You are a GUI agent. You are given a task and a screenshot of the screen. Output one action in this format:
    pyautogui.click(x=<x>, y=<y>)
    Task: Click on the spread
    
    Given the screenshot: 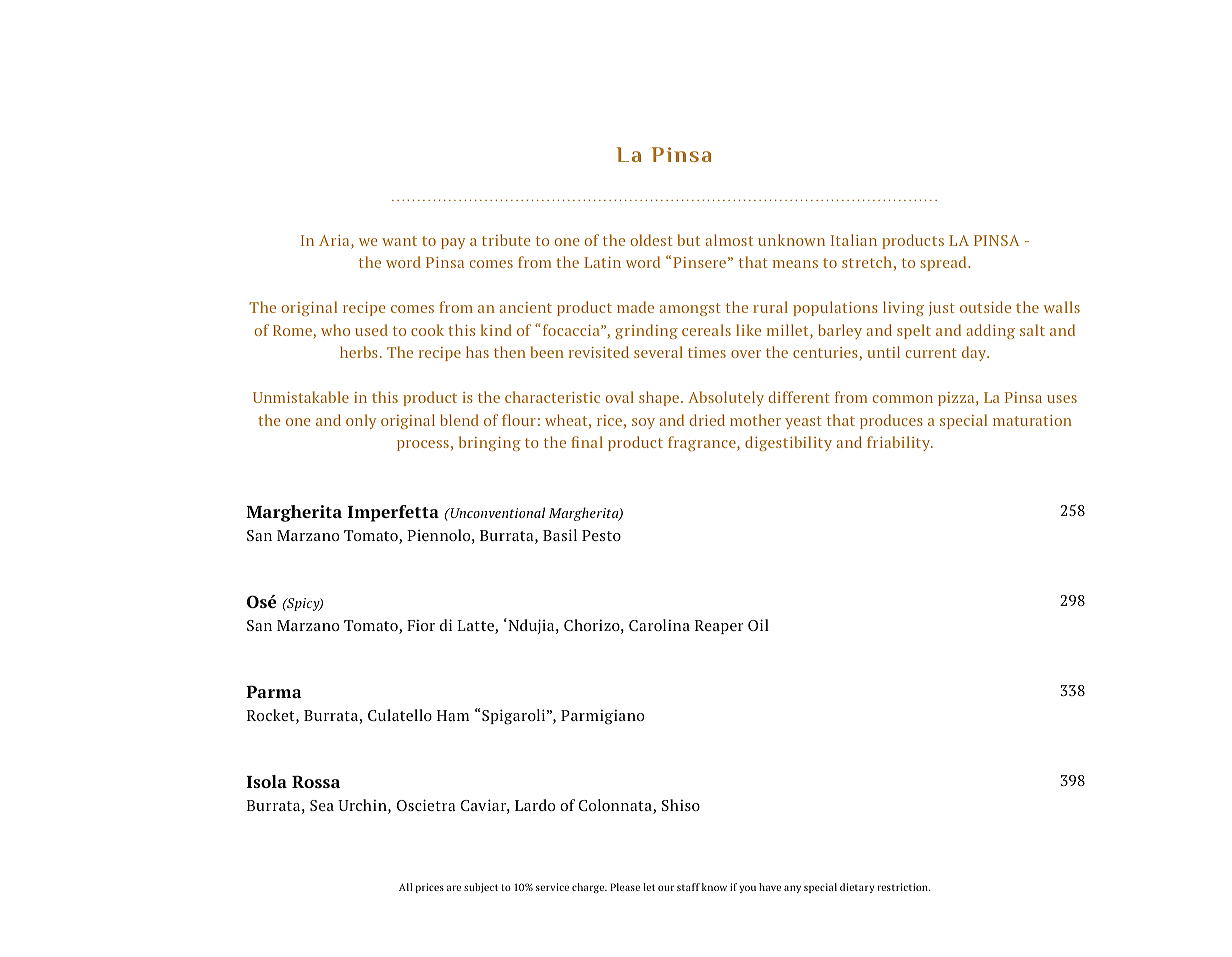 What is the action you would take?
    pyautogui.click(x=944, y=263)
